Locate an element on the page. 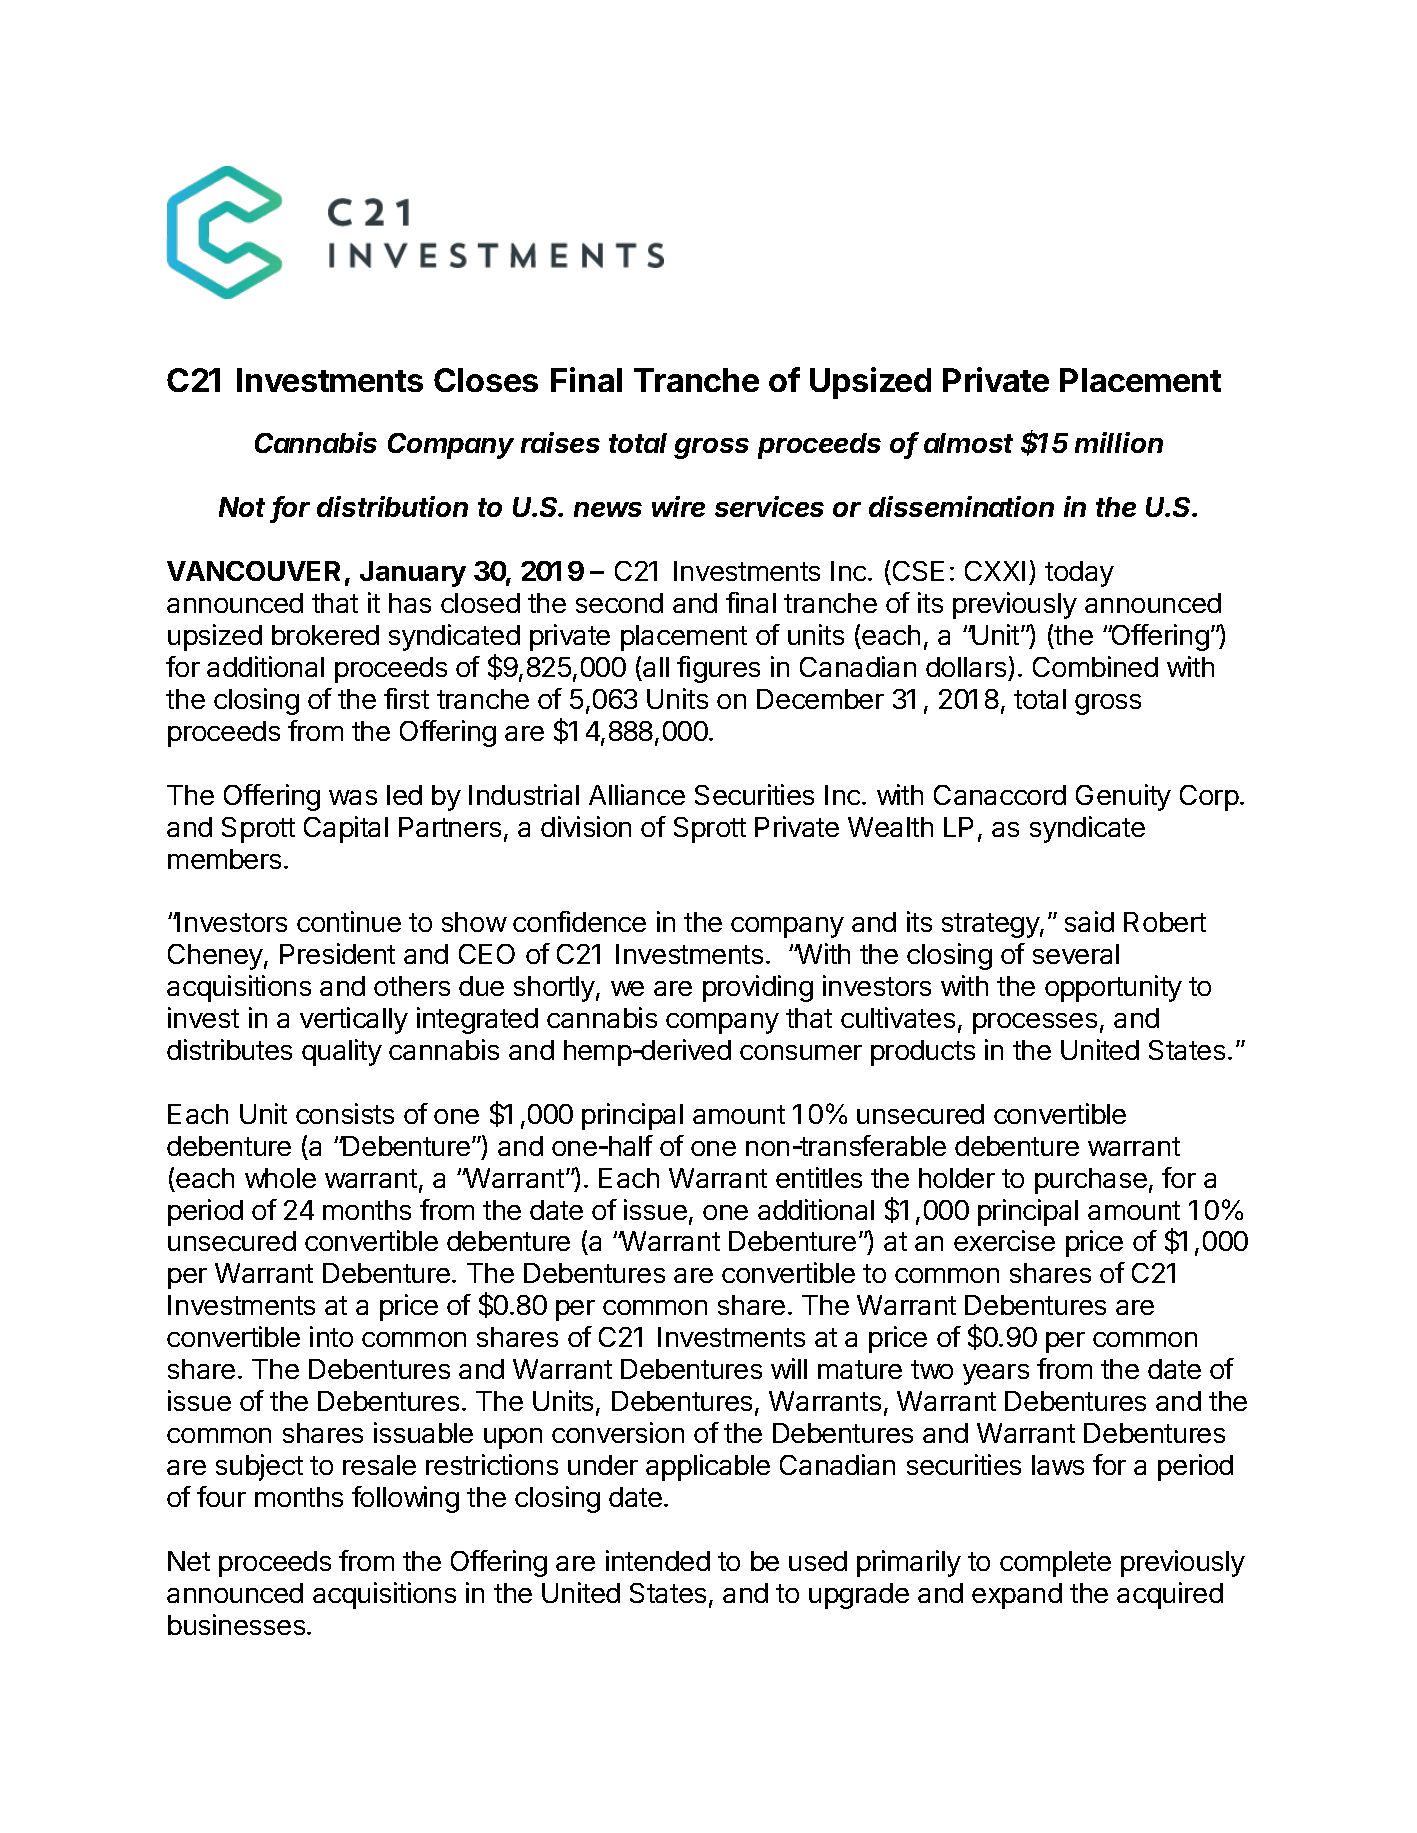  intended is located at coordinates (658, 1560).
